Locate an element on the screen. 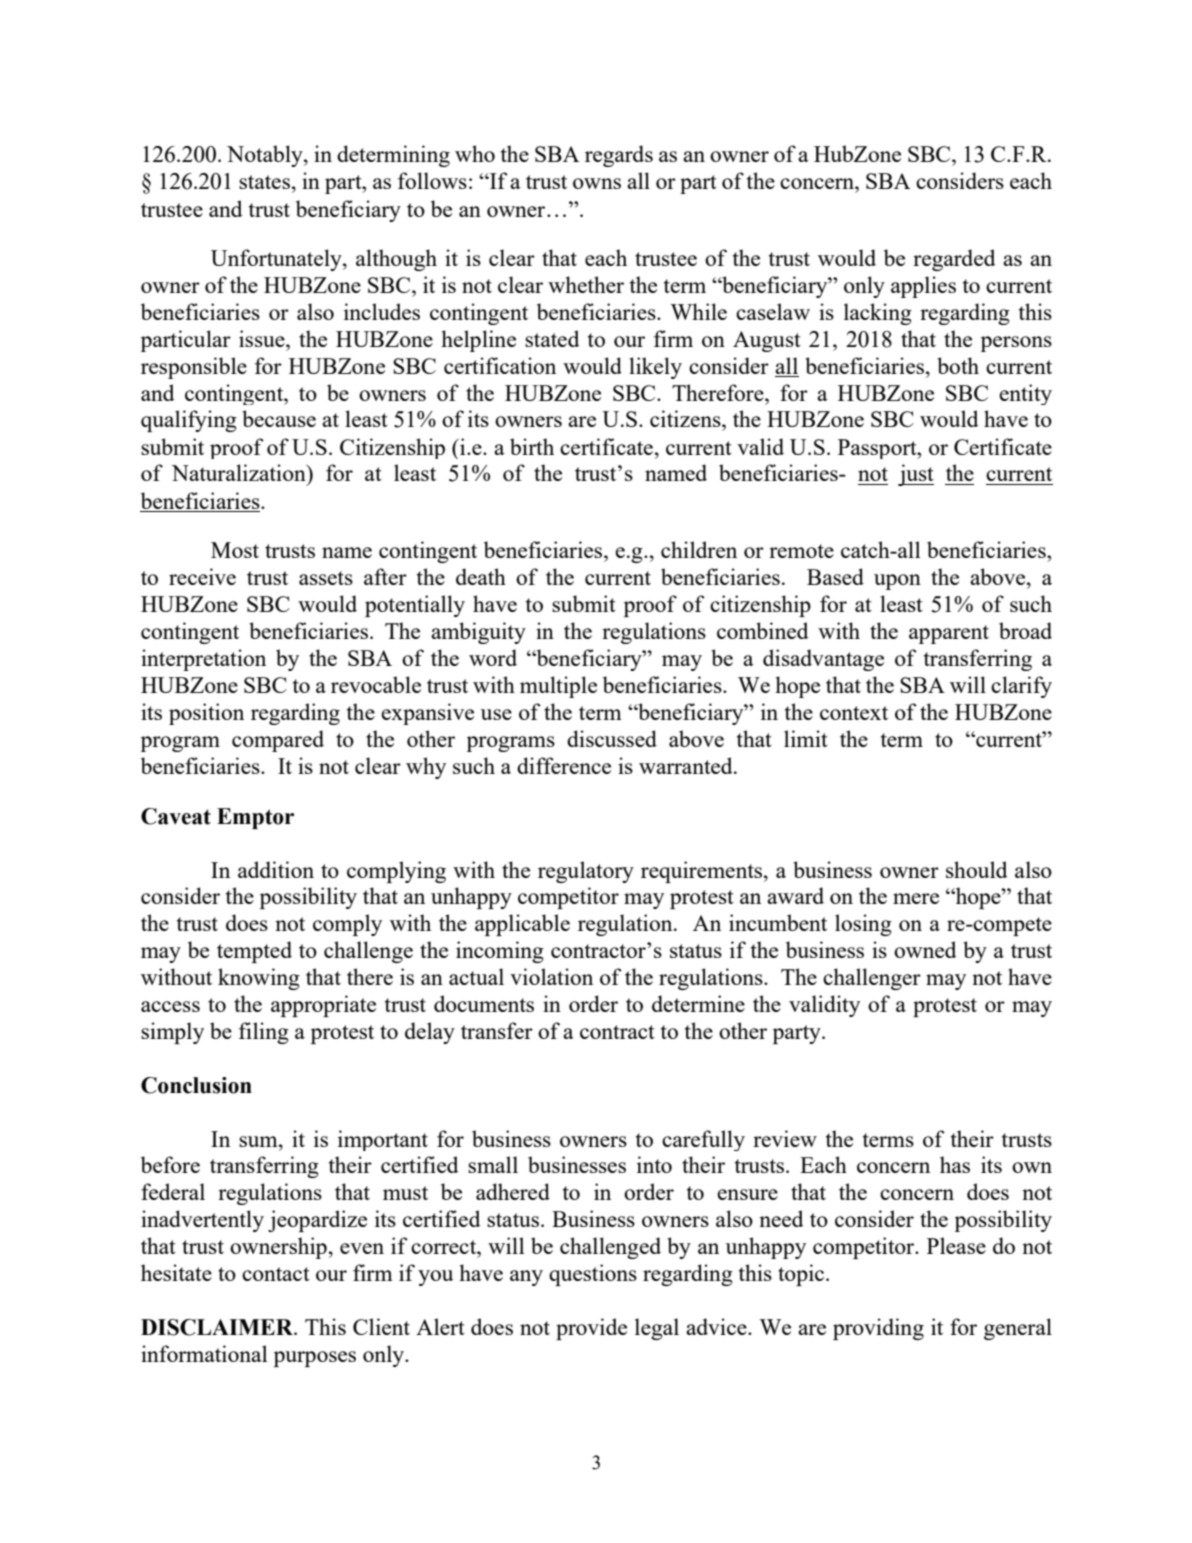 The image size is (1192, 1543). DISCLAIMER is located at coordinates (218, 1327).
